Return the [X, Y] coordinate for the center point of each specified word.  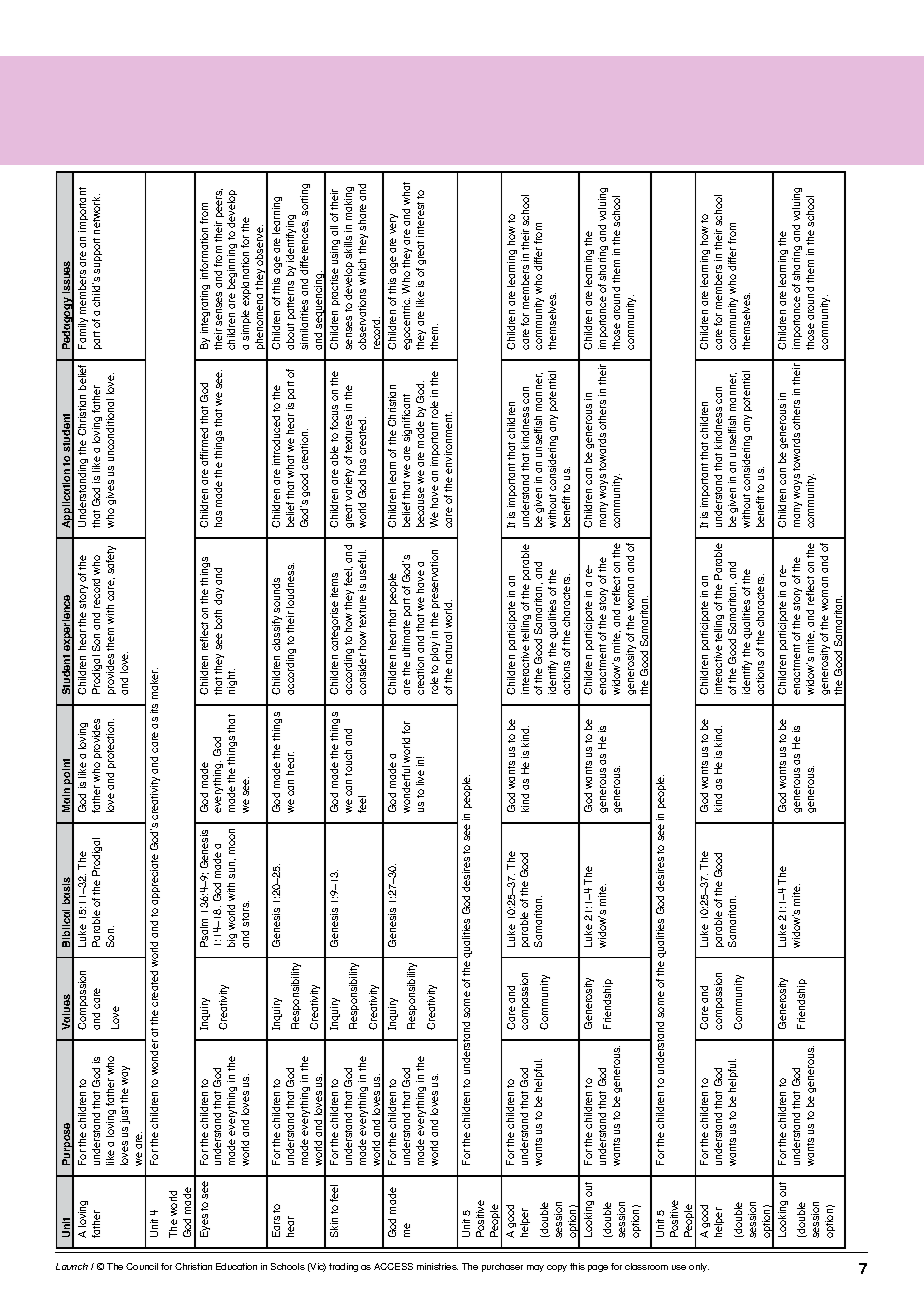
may [535, 1268]
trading [343, 1267]
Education [236, 1266]
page [598, 1268]
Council [142, 1266]
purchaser [502, 1267]
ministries [437, 1266]
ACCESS [393, 1266]
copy [557, 1268]
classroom [646, 1266]
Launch [72, 1266]
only [699, 1267]
